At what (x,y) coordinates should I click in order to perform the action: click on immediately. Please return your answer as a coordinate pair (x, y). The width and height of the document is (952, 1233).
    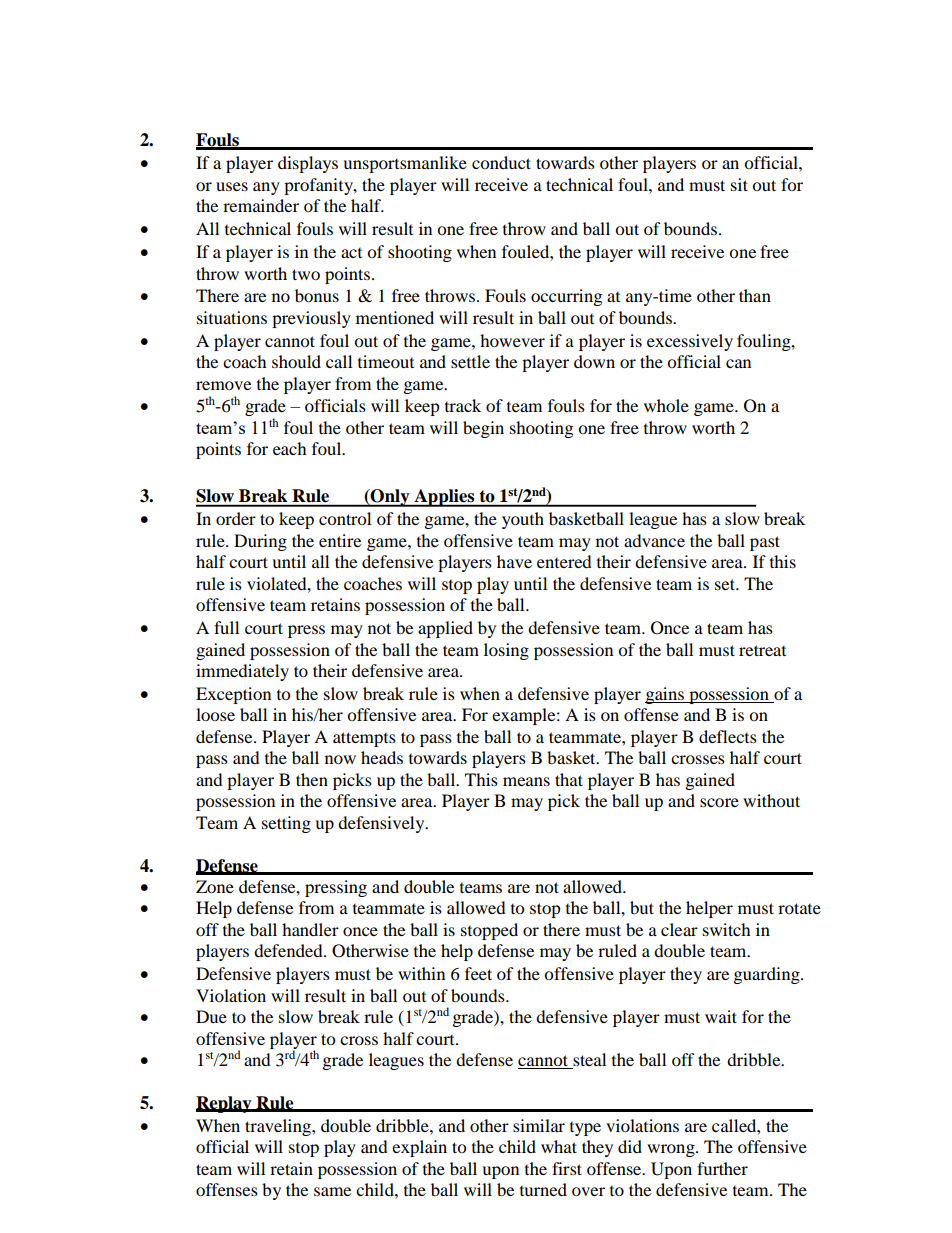
    Looking at the image, I should click on (242, 672).
